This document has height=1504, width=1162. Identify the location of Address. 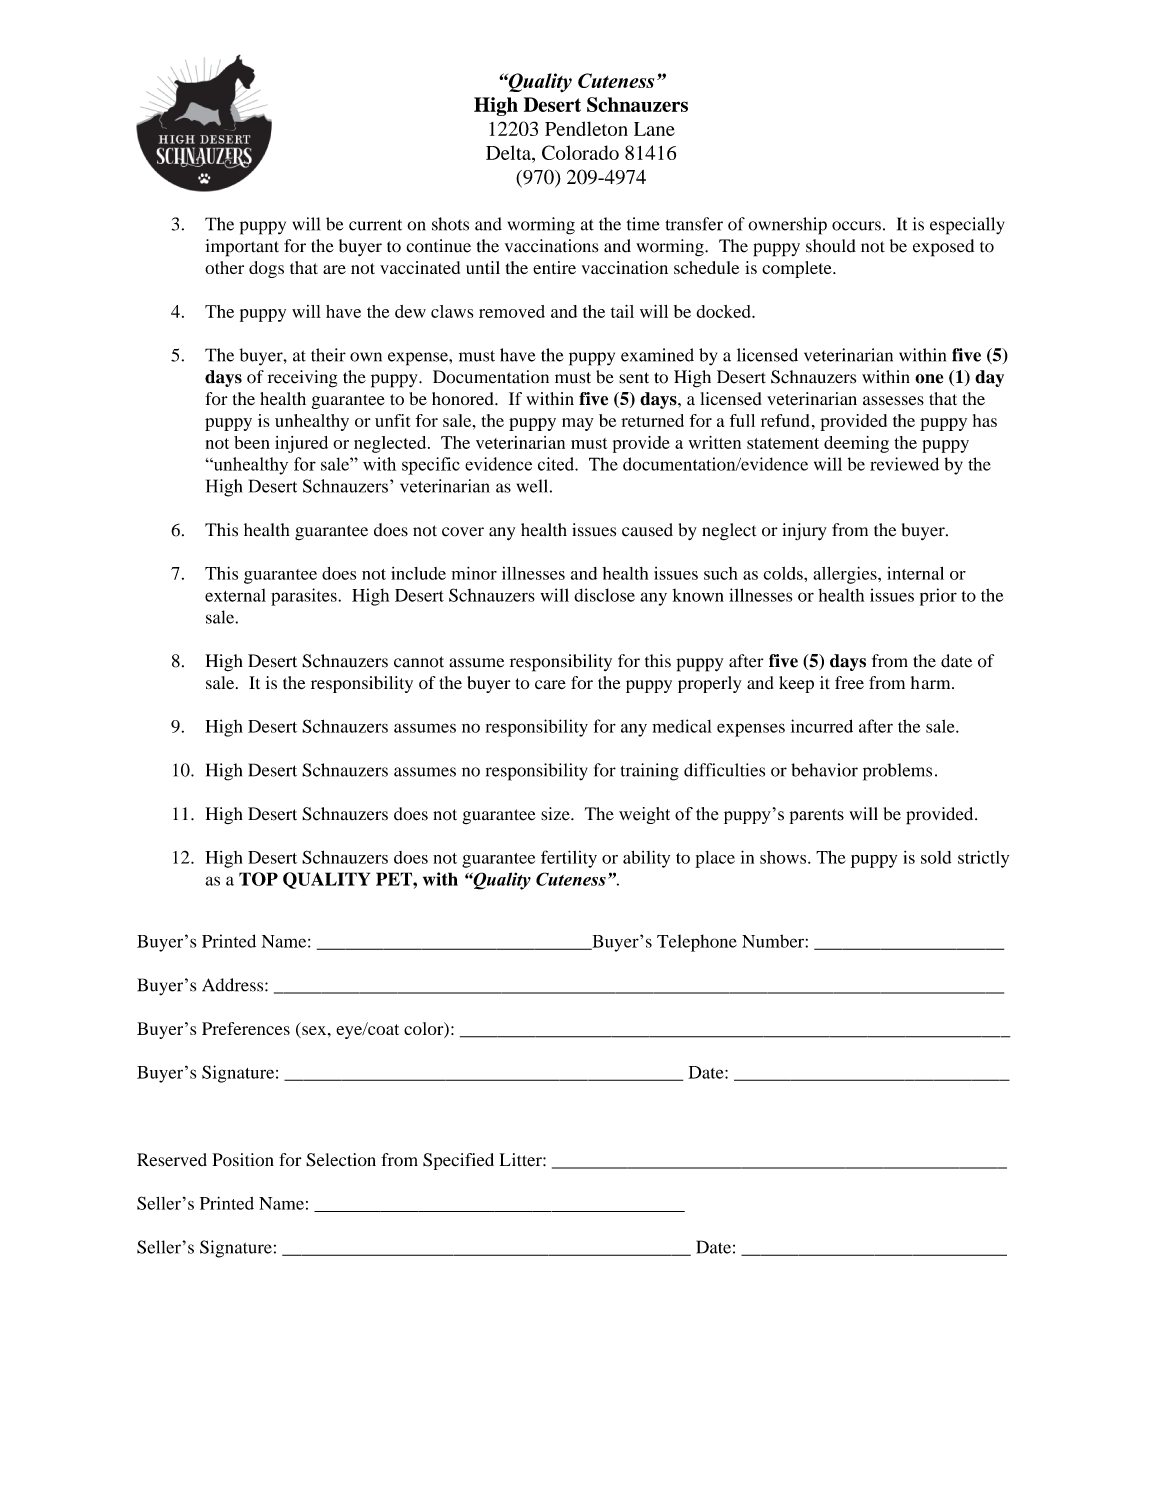
(234, 985).
